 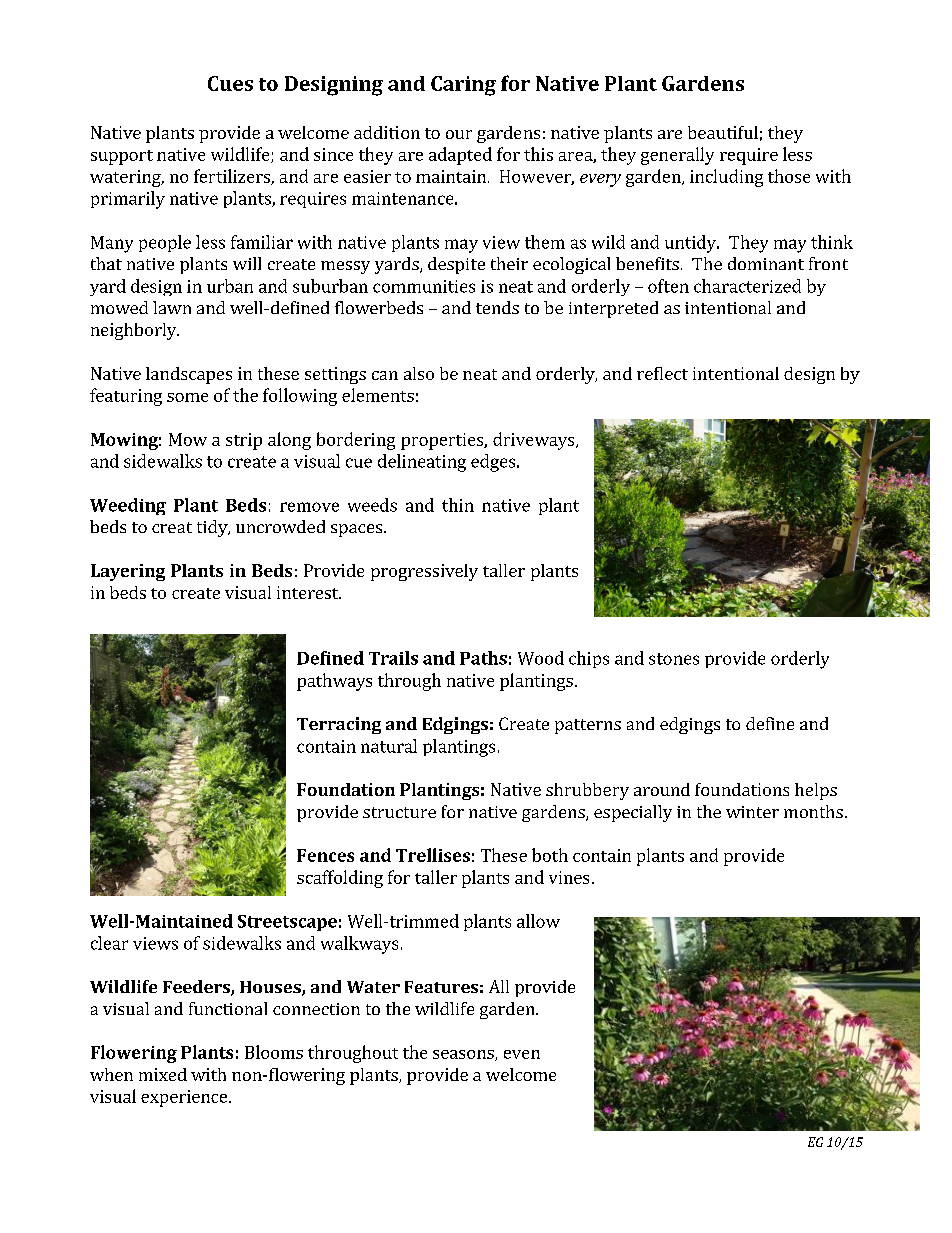 I want to click on even, so click(x=522, y=1054).
